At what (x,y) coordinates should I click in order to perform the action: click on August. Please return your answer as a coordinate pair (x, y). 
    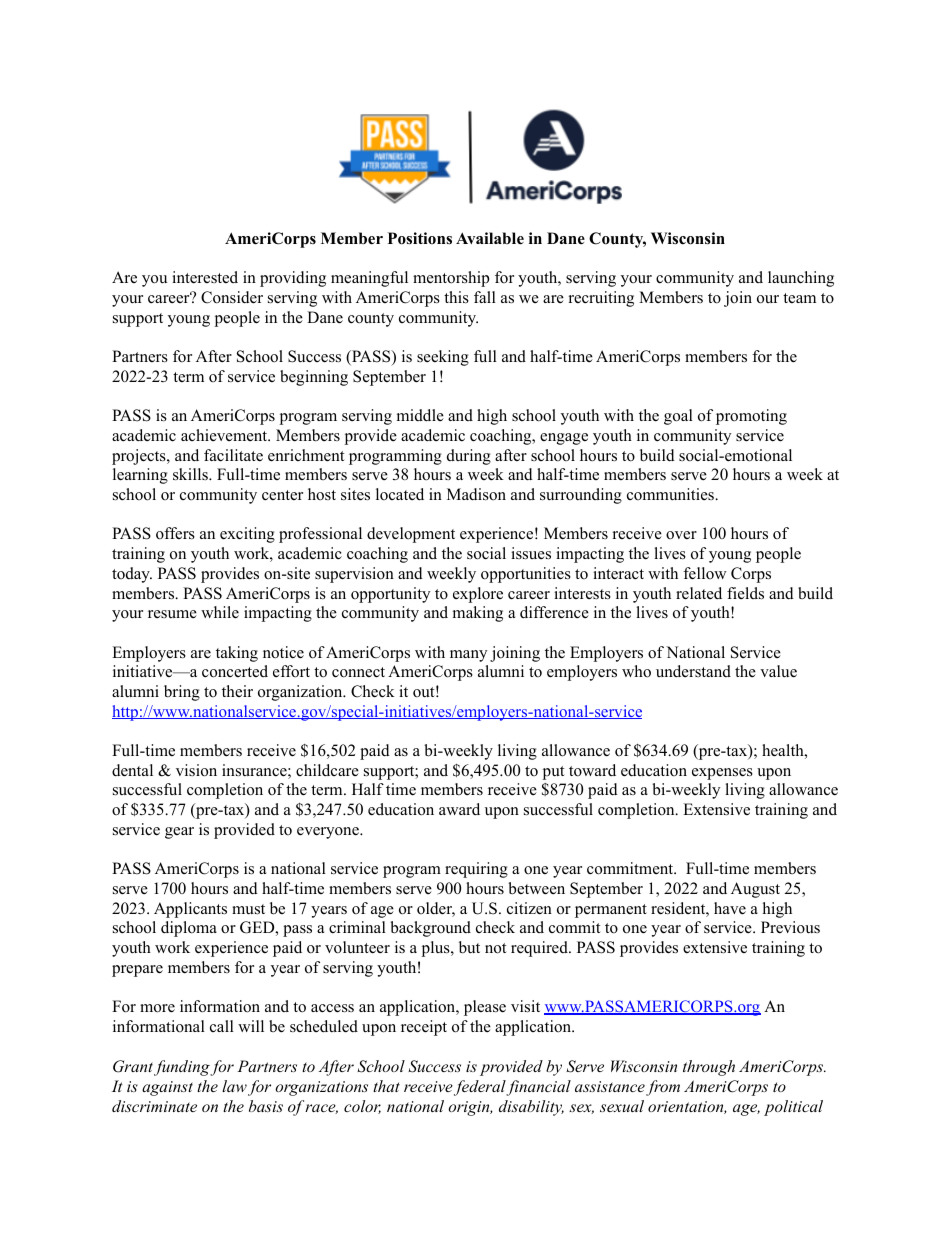
    Looking at the image, I should click on (755, 890).
